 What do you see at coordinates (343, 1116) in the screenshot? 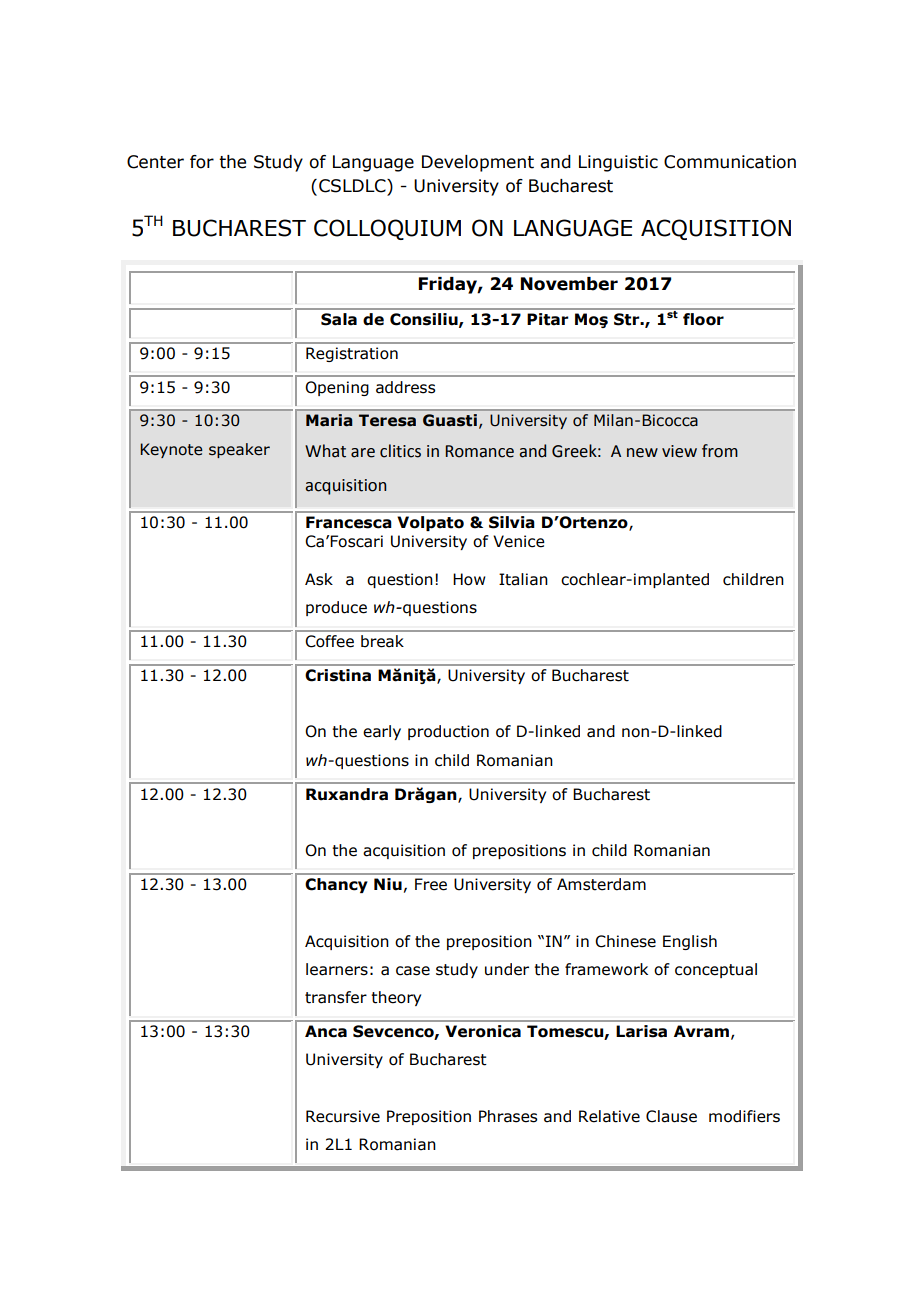
I see `Recursive` at bounding box center [343, 1116].
